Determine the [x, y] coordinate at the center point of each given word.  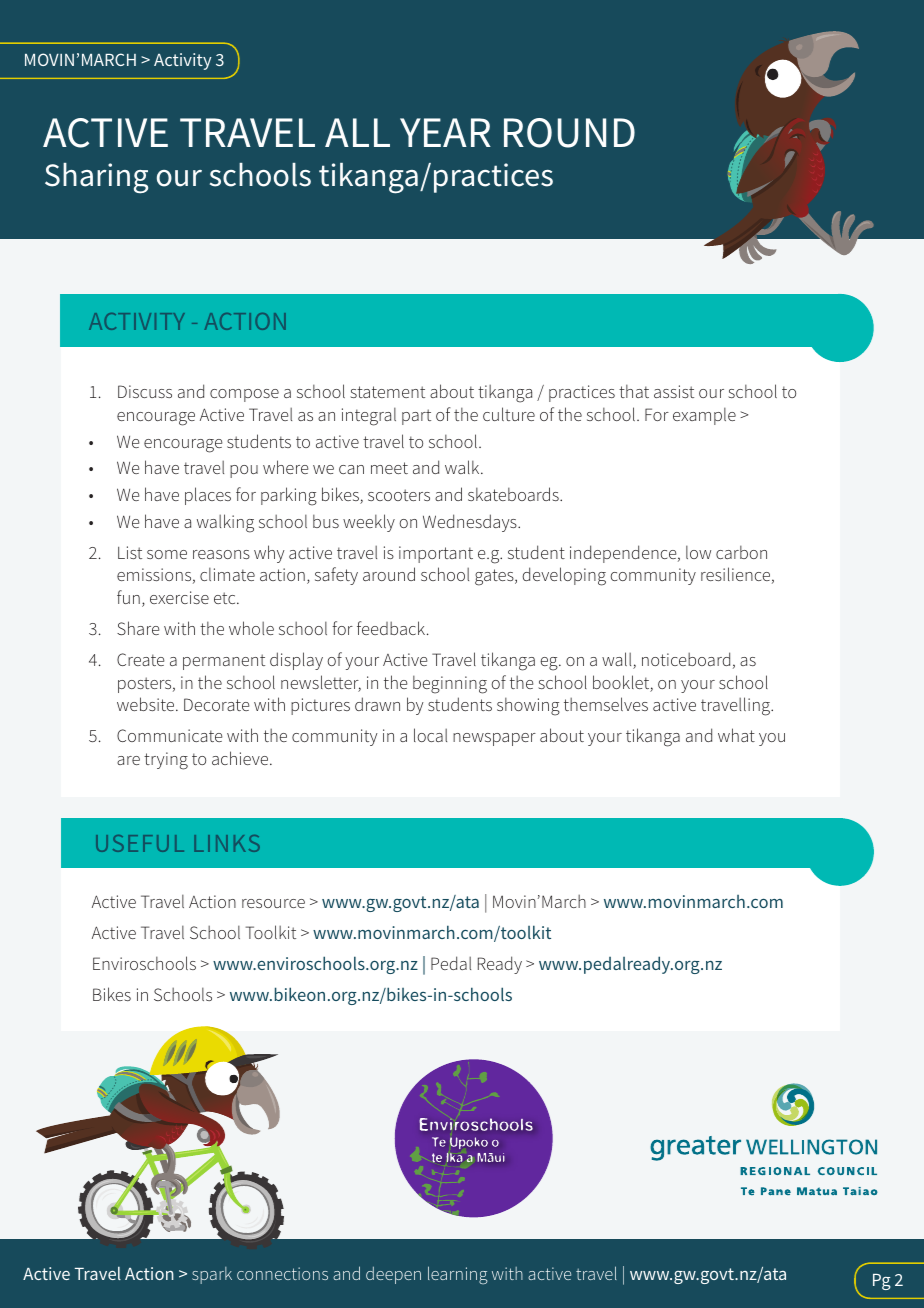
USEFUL [140, 843]
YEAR [445, 132]
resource [273, 903]
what [736, 735]
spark [212, 1275]
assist [674, 391]
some [167, 554]
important [436, 554]
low [698, 552]
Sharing [96, 178]
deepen [393, 1275]
